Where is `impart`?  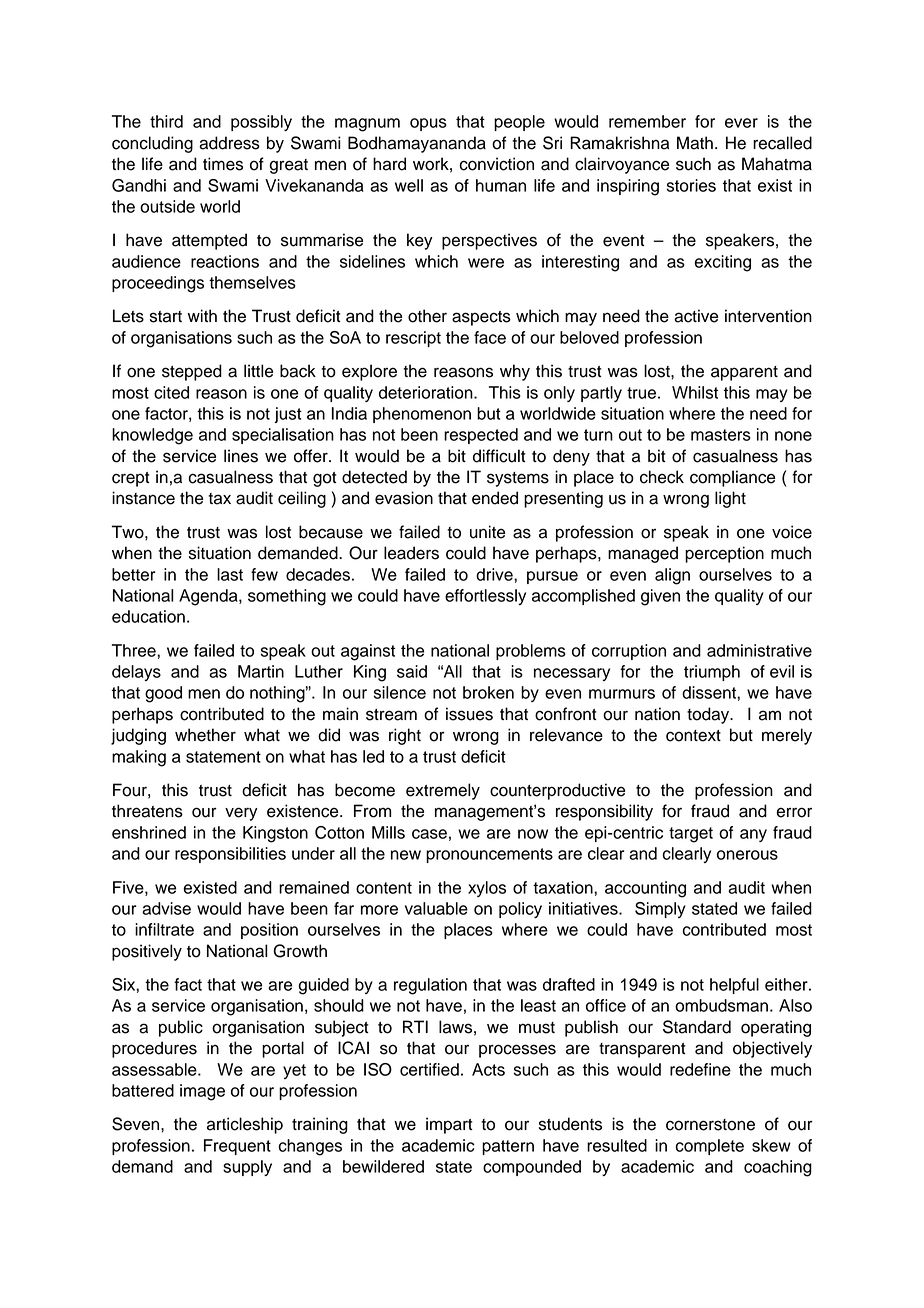 impart is located at coordinates (449, 1125).
